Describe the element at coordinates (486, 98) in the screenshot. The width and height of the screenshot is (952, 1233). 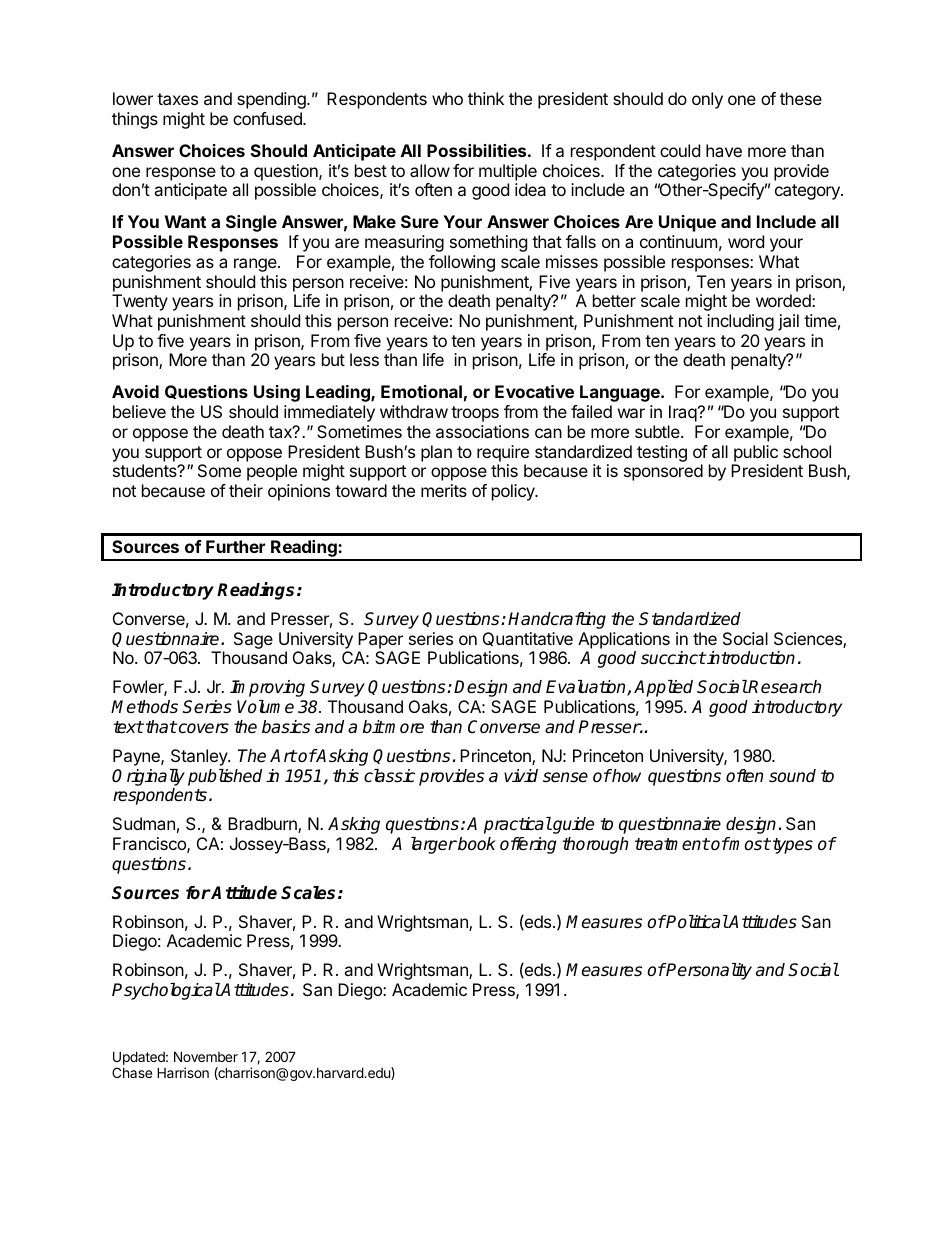
I see `think` at that location.
